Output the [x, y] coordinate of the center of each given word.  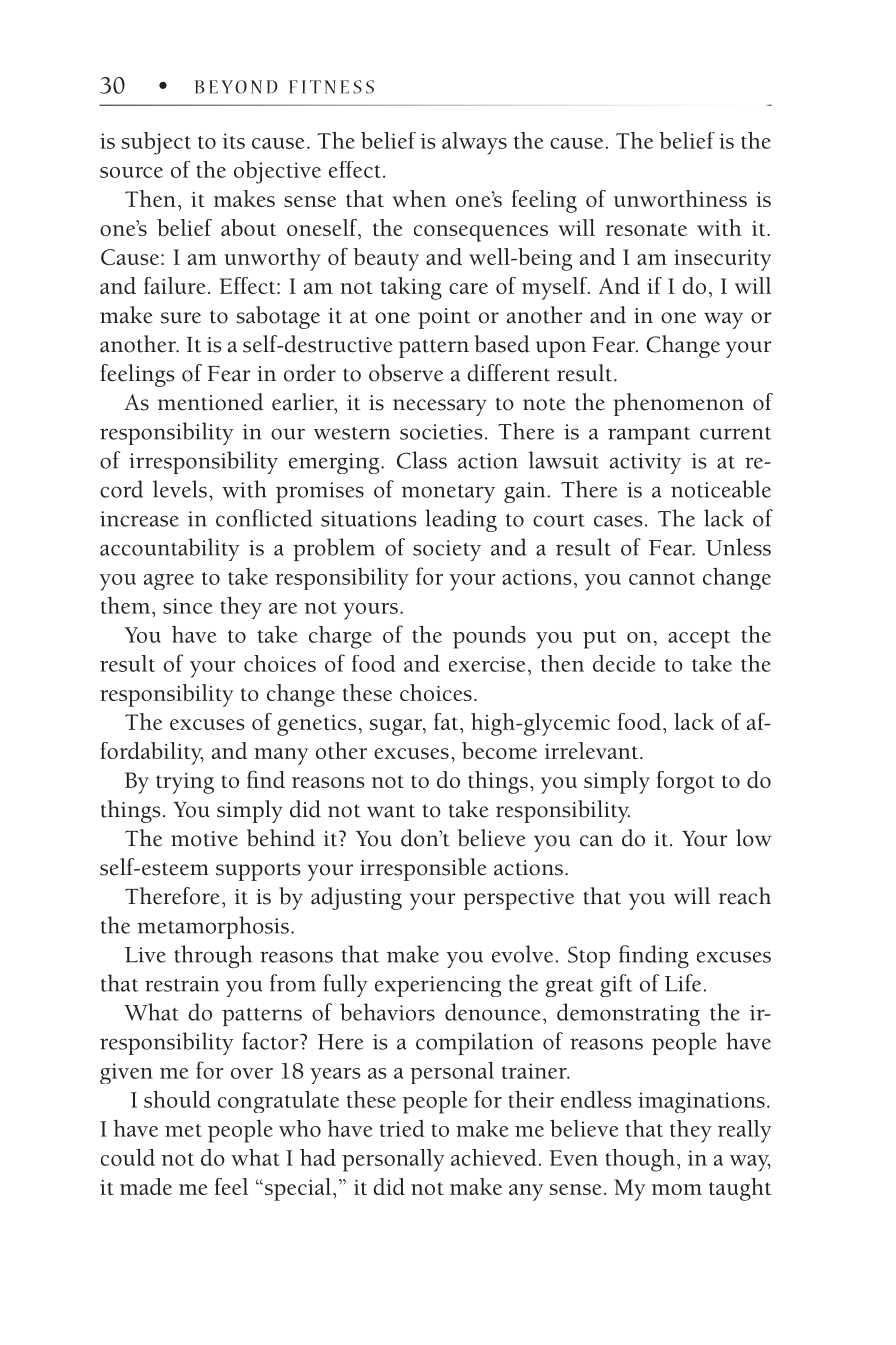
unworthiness [680, 198]
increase [139, 519]
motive [204, 839]
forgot [686, 782]
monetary [448, 494]
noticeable [721, 489]
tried [402, 1128]
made [146, 1186]
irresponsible [423, 869]
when [419, 198]
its [233, 141]
